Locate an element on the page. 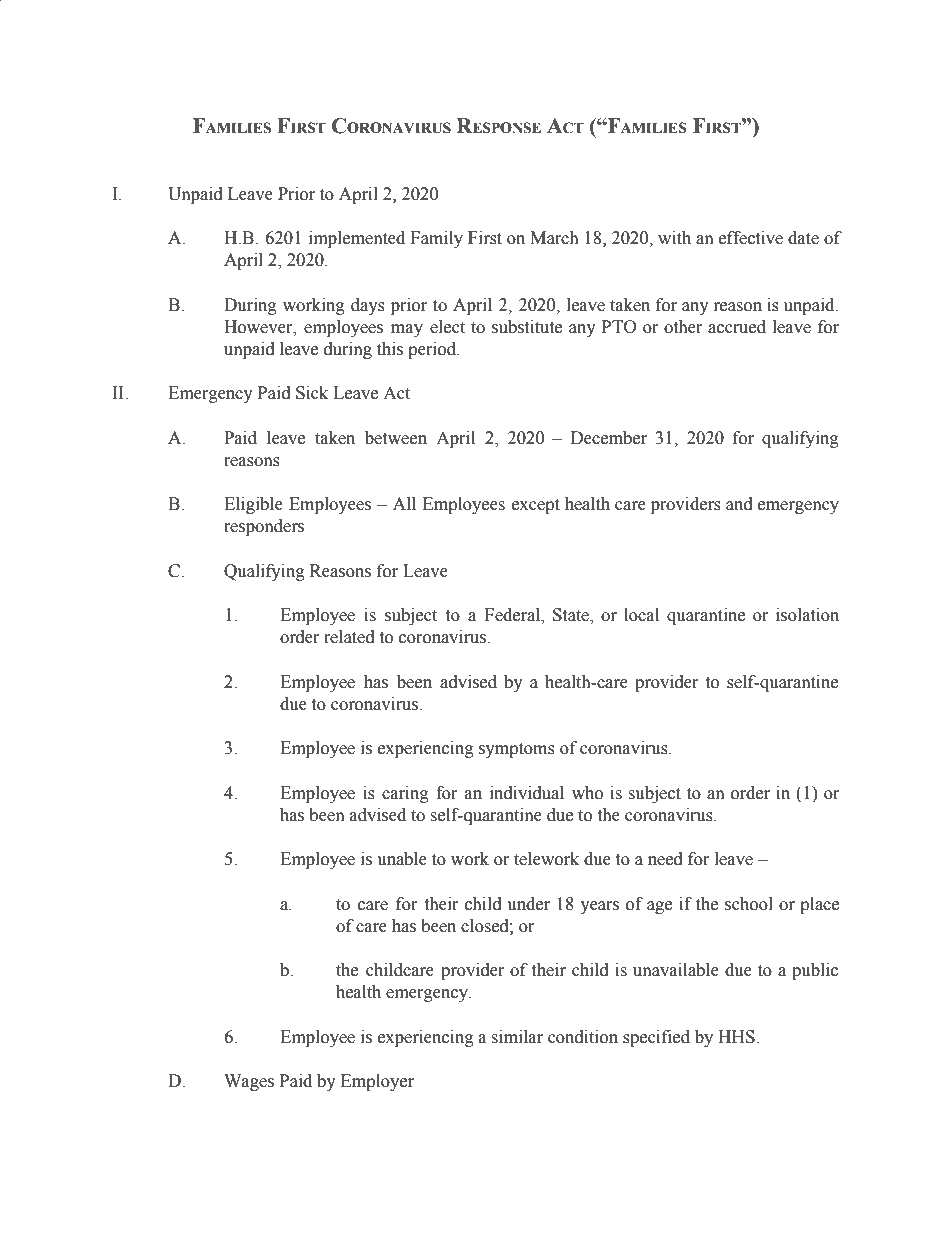 The width and height of the document is (952, 1233). except is located at coordinates (536, 506).
